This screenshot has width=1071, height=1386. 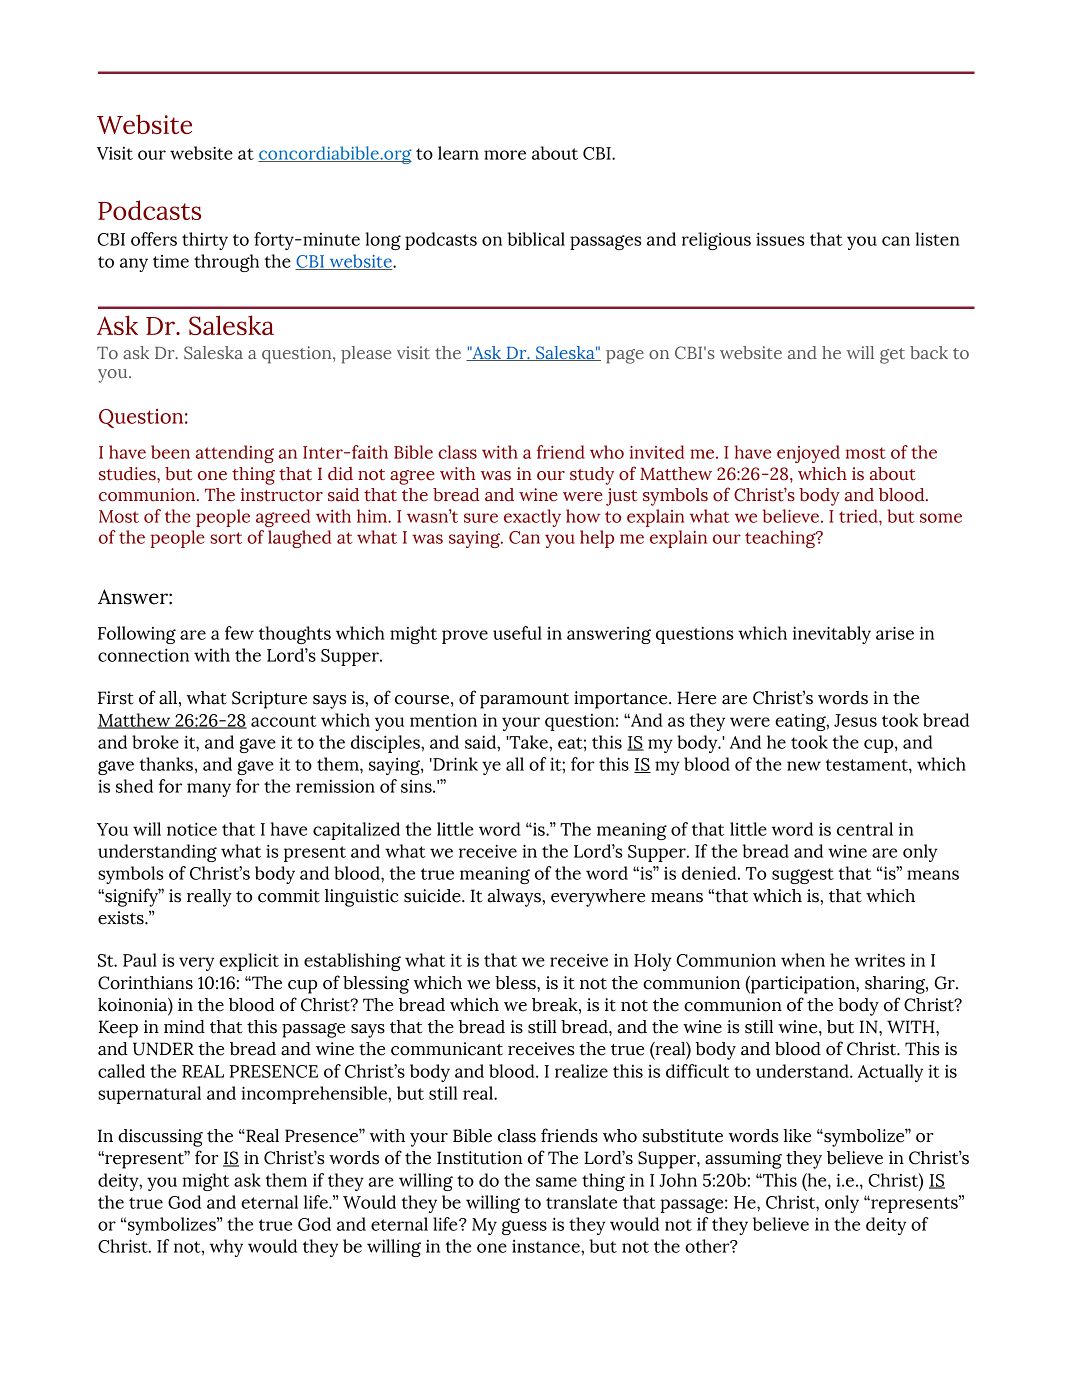 I want to click on guess, so click(x=524, y=1227).
